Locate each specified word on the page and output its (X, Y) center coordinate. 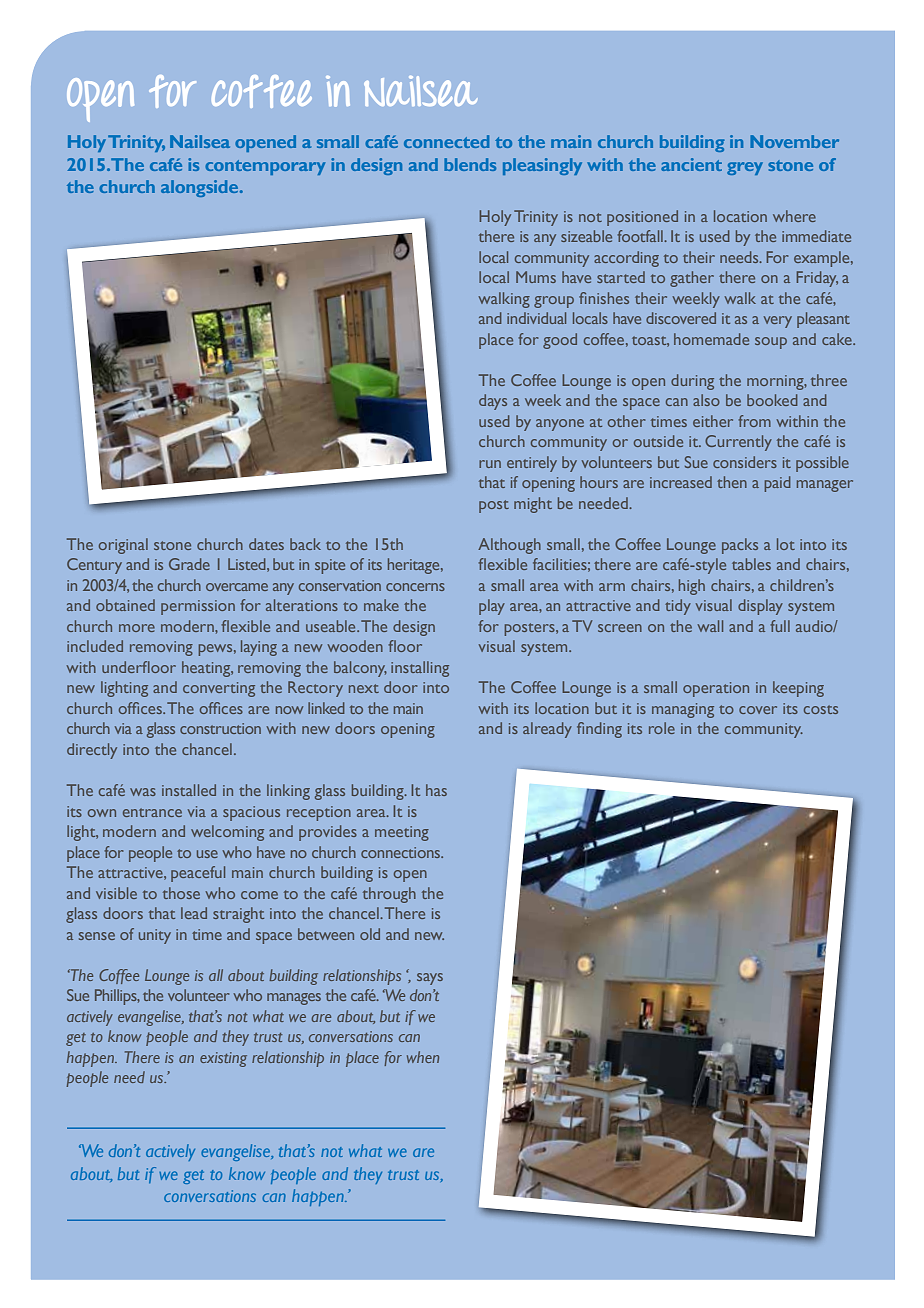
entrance (152, 812)
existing (223, 1059)
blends (470, 164)
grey (745, 168)
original (123, 546)
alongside (201, 188)
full (780, 626)
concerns (415, 587)
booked (772, 400)
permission (198, 607)
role (662, 728)
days (493, 402)
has (436, 790)
